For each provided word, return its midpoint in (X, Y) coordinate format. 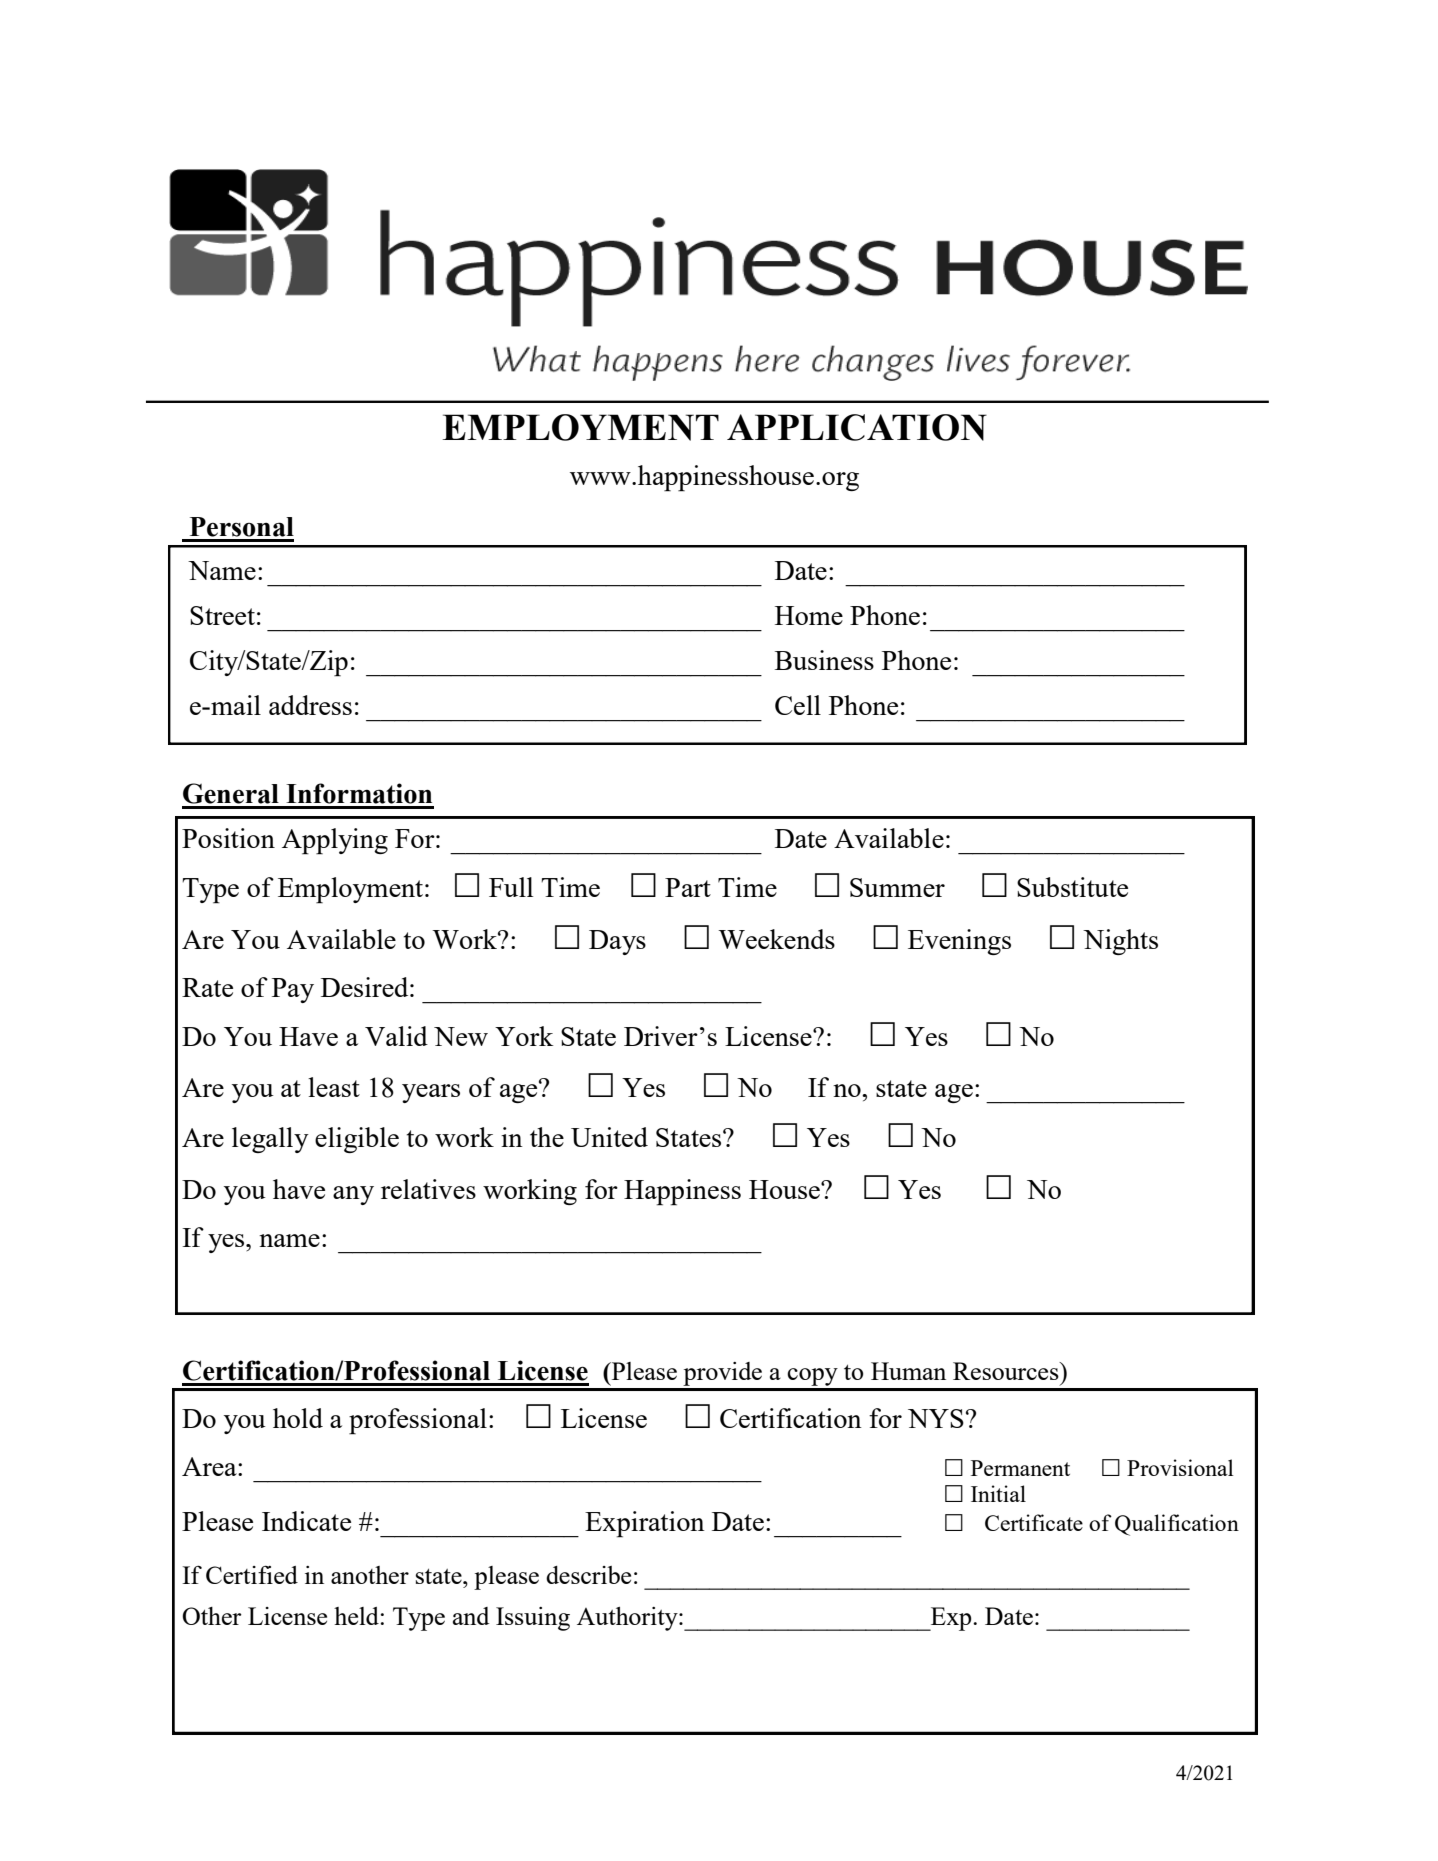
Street (222, 615)
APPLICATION (857, 427)
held (356, 1616)
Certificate (1034, 1522)
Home (809, 615)
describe (588, 1575)
